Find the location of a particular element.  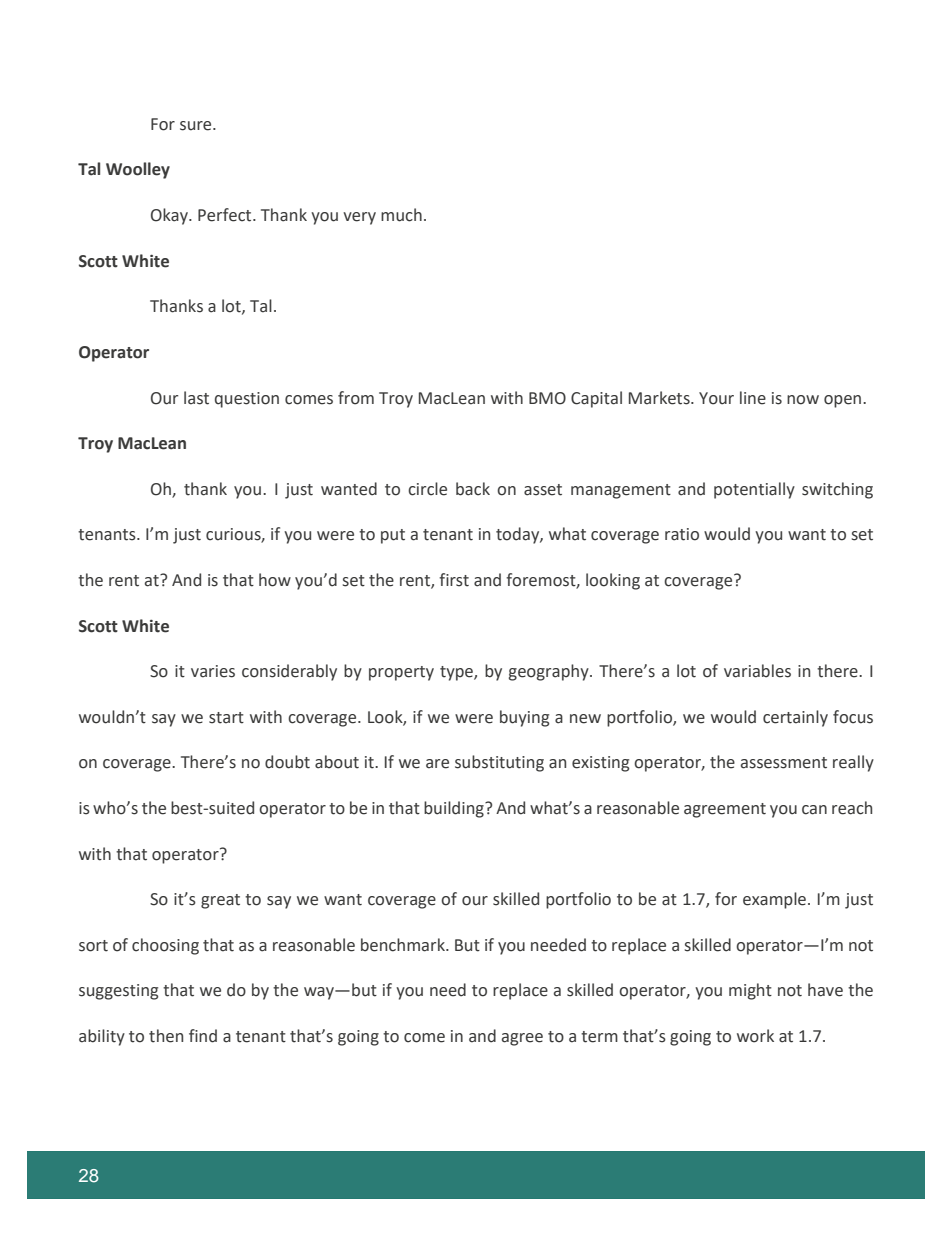

varies is located at coordinates (213, 671).
